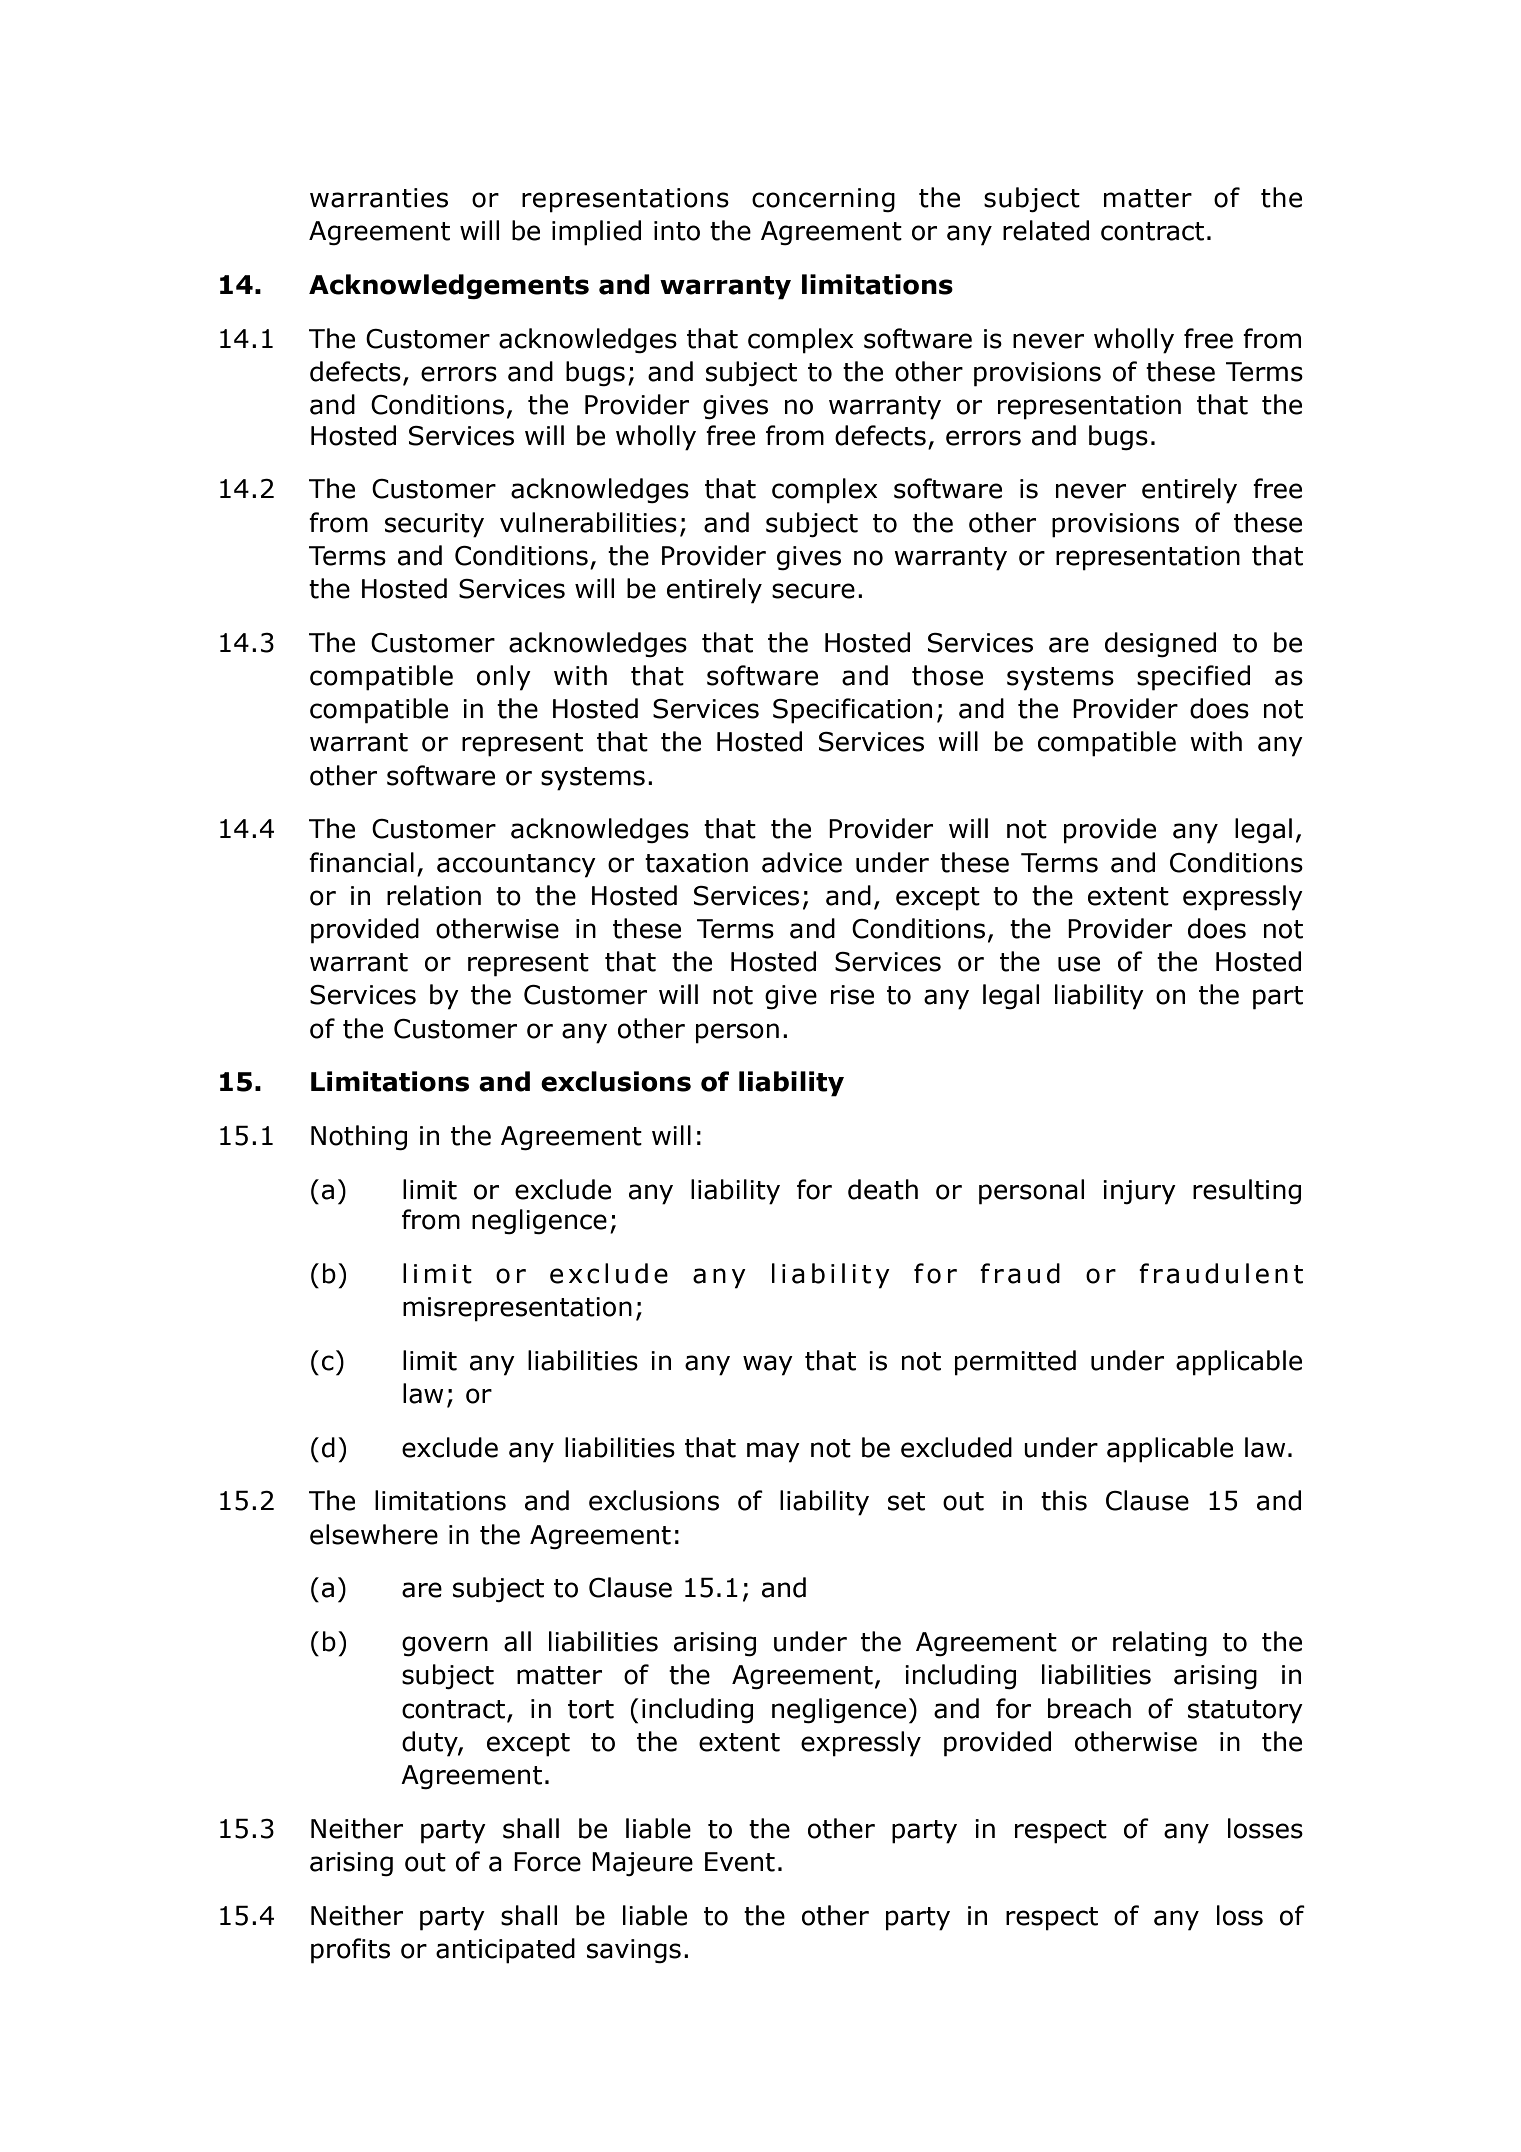  I want to click on injury, so click(1139, 1192).
